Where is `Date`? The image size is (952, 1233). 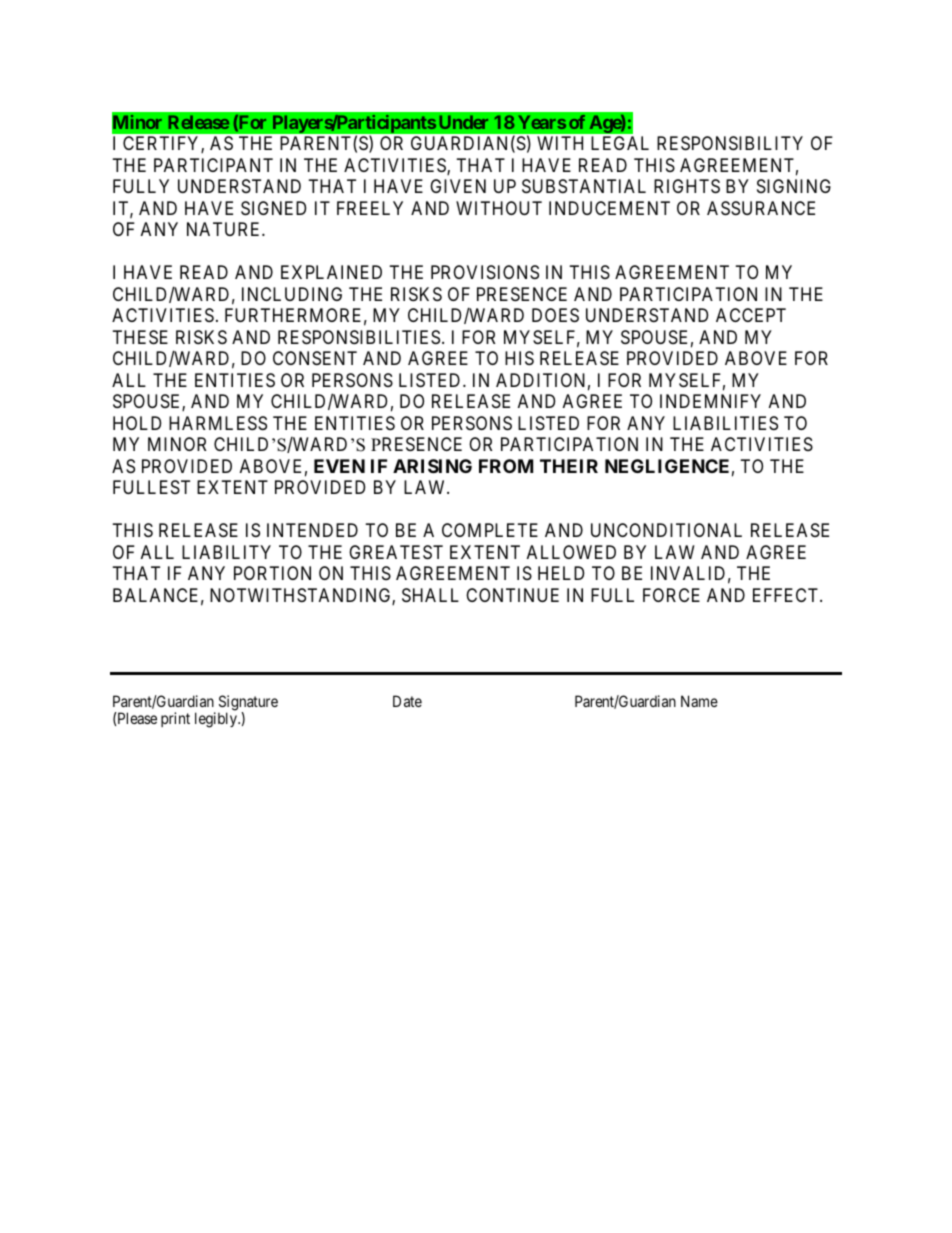 Date is located at coordinates (407, 701).
